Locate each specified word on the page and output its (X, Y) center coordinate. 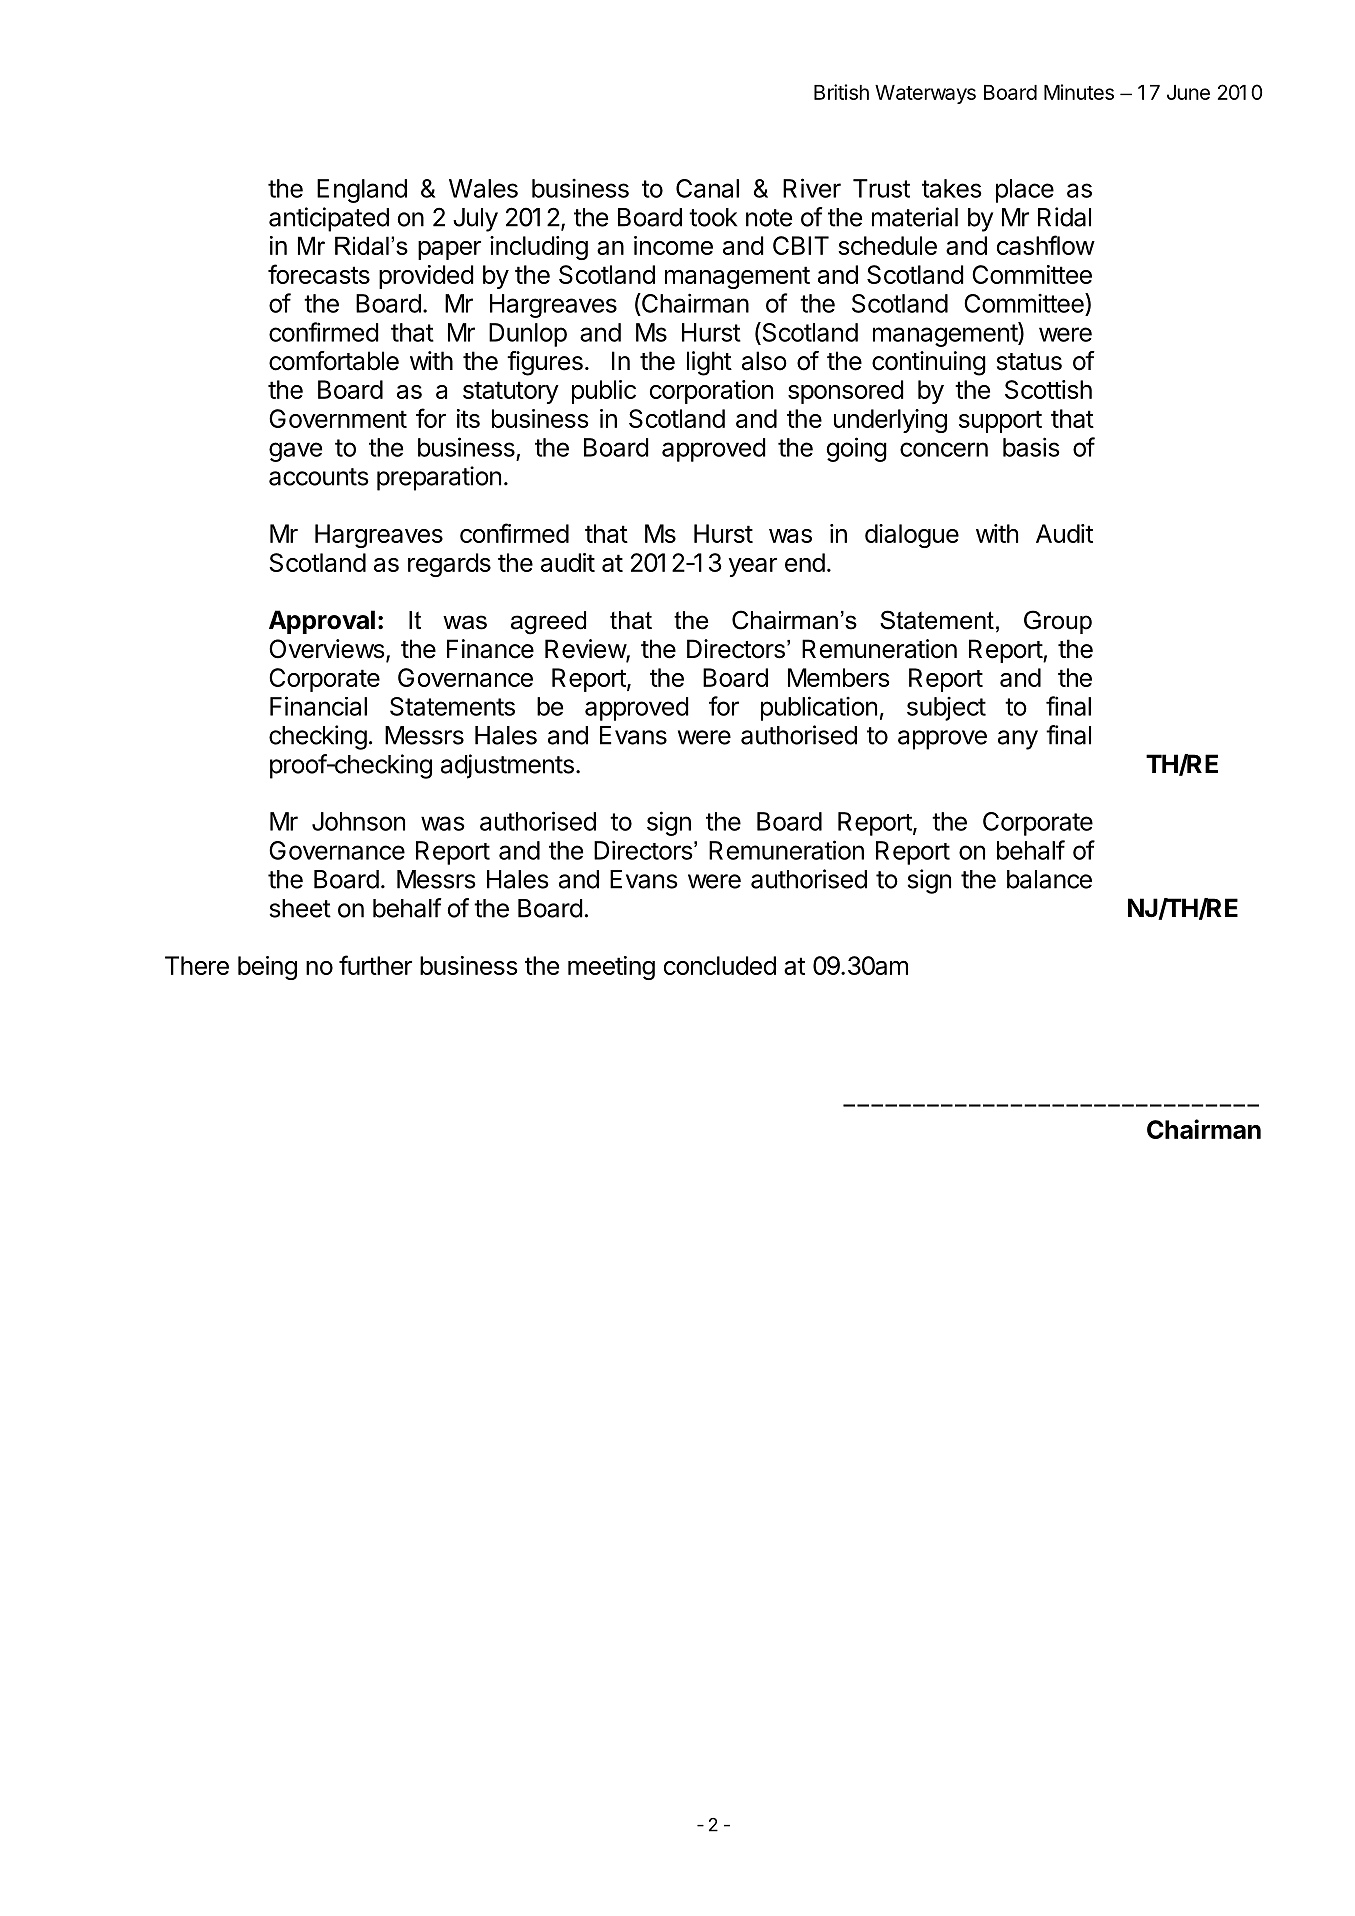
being (267, 968)
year (753, 567)
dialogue (912, 536)
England (362, 191)
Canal (707, 188)
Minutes (1079, 92)
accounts (319, 477)
